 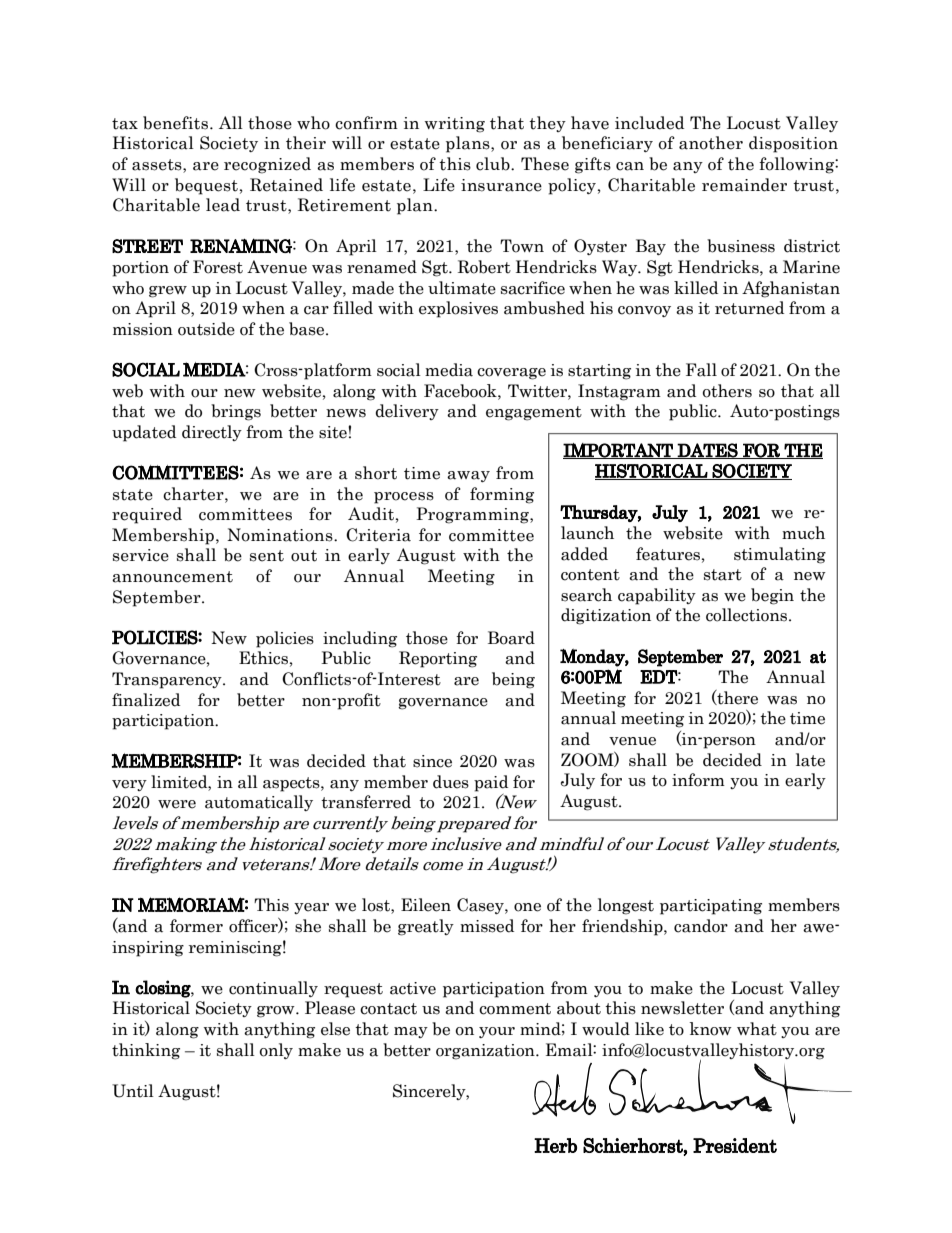 I want to click on Until, so click(x=133, y=1091).
